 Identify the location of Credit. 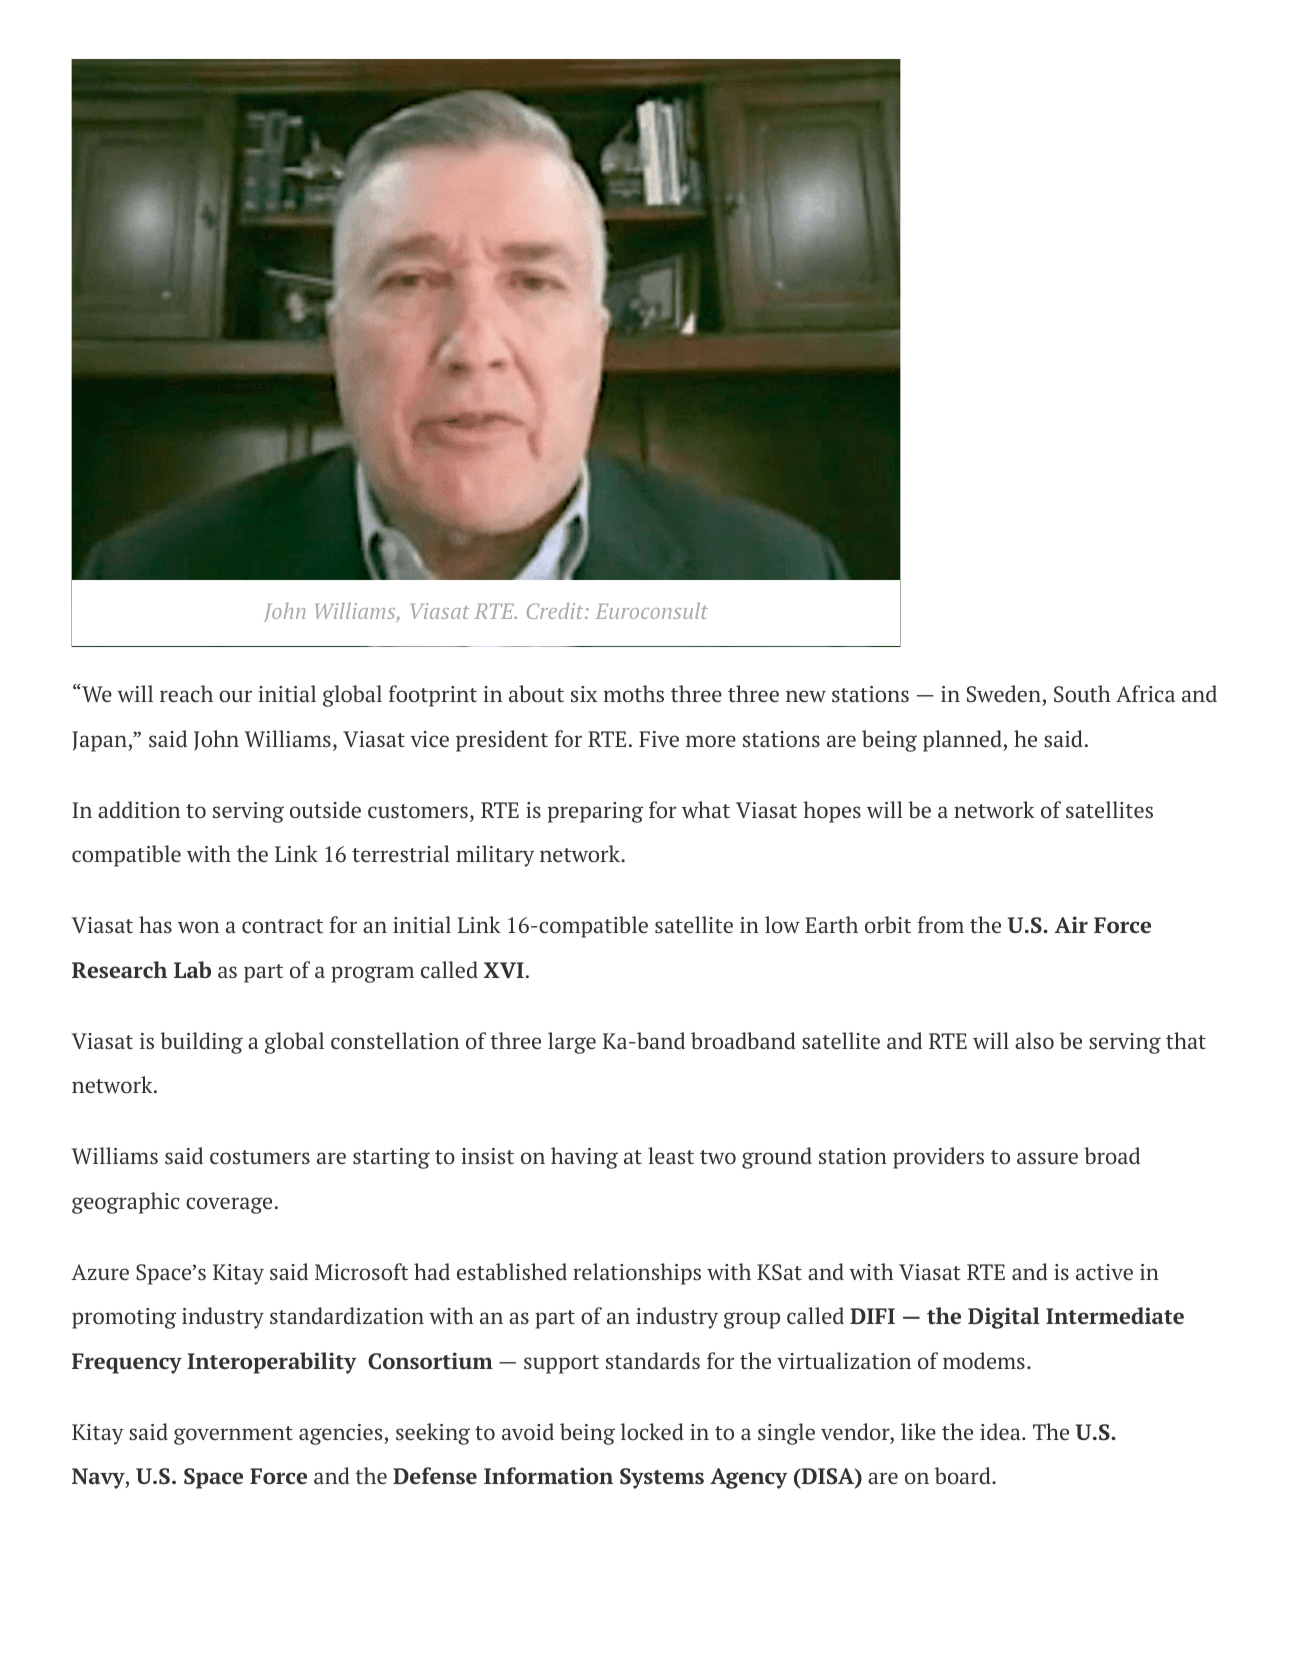
(556, 611).
